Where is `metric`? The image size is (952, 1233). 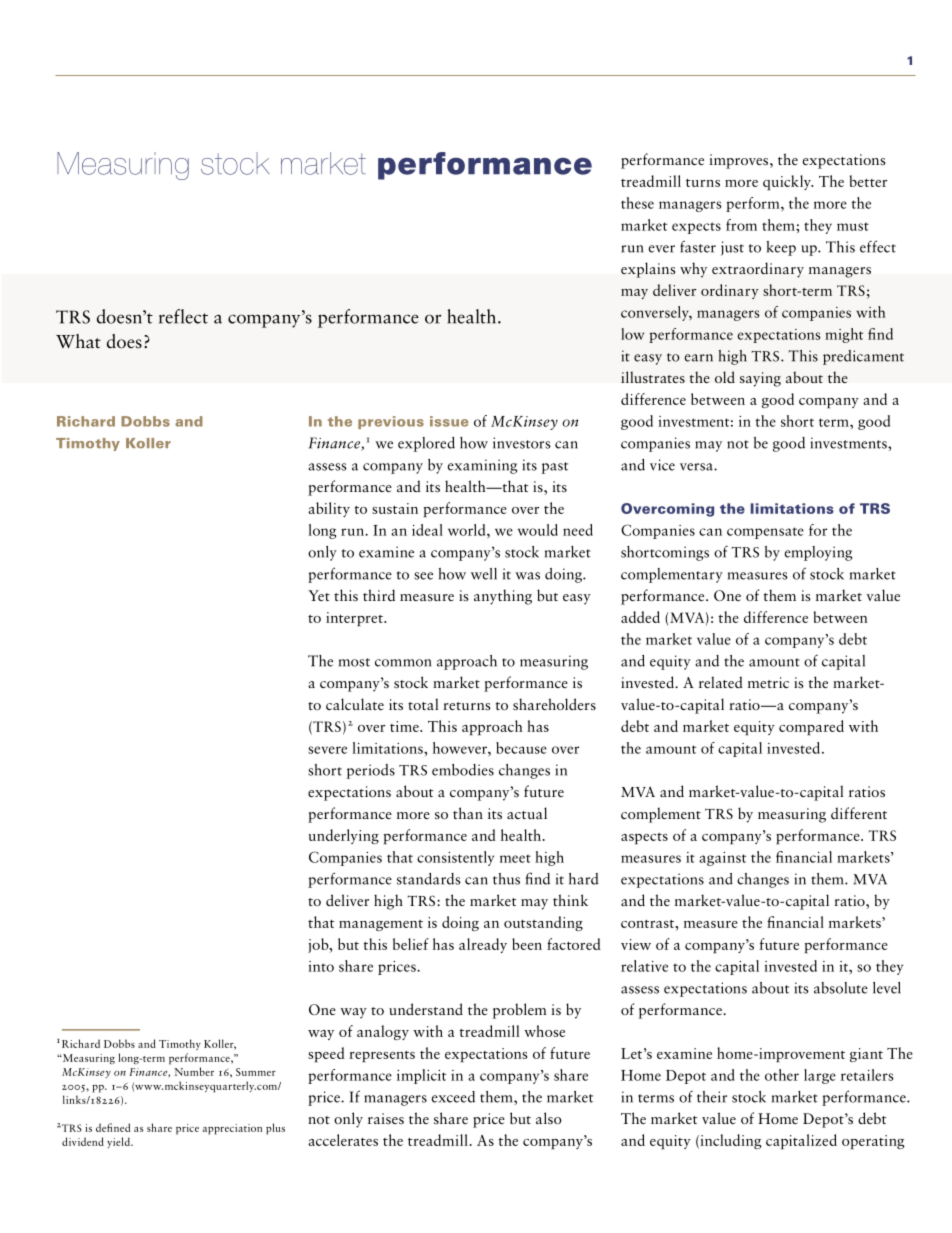
metric is located at coordinates (768, 682).
